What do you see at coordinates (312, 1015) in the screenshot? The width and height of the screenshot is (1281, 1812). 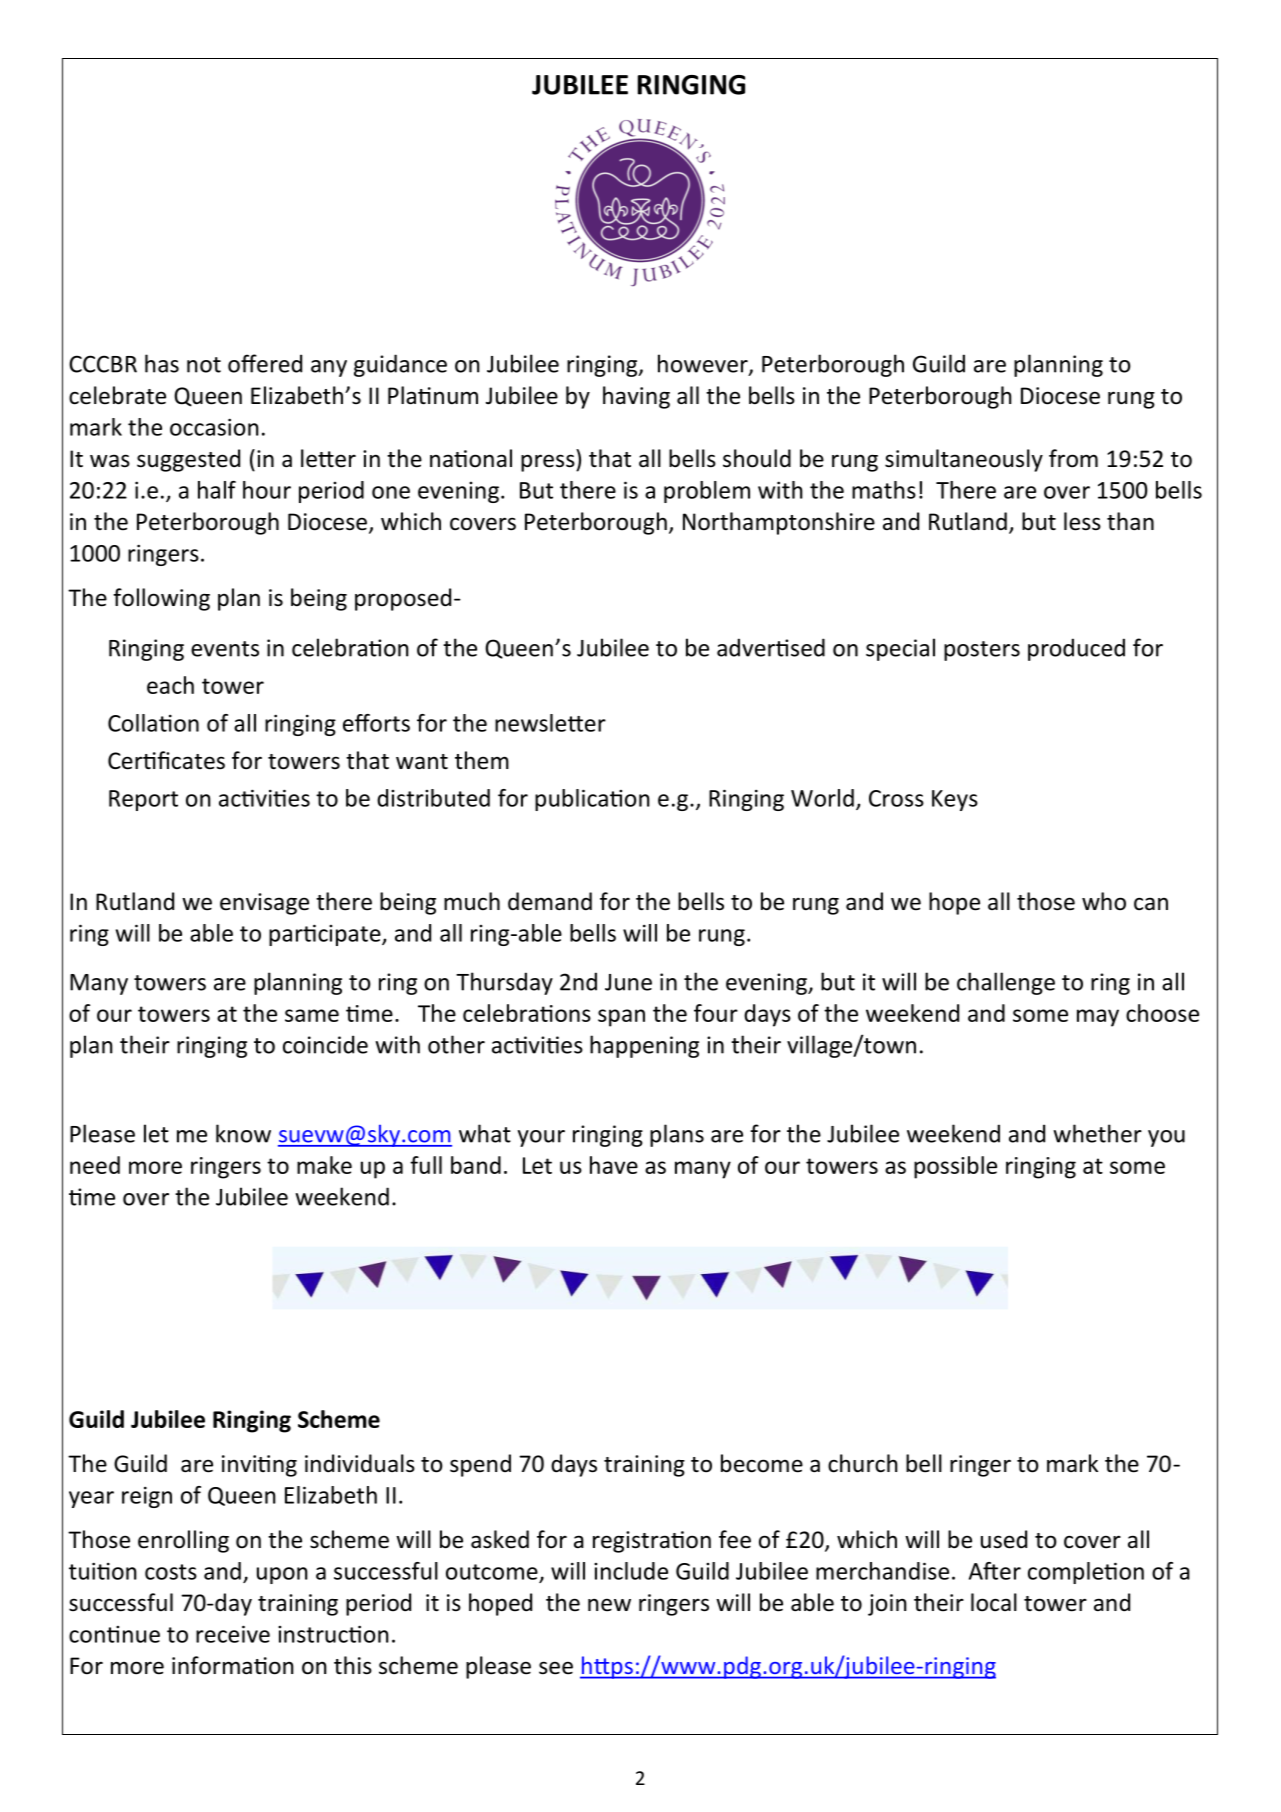 I see `same` at bounding box center [312, 1015].
